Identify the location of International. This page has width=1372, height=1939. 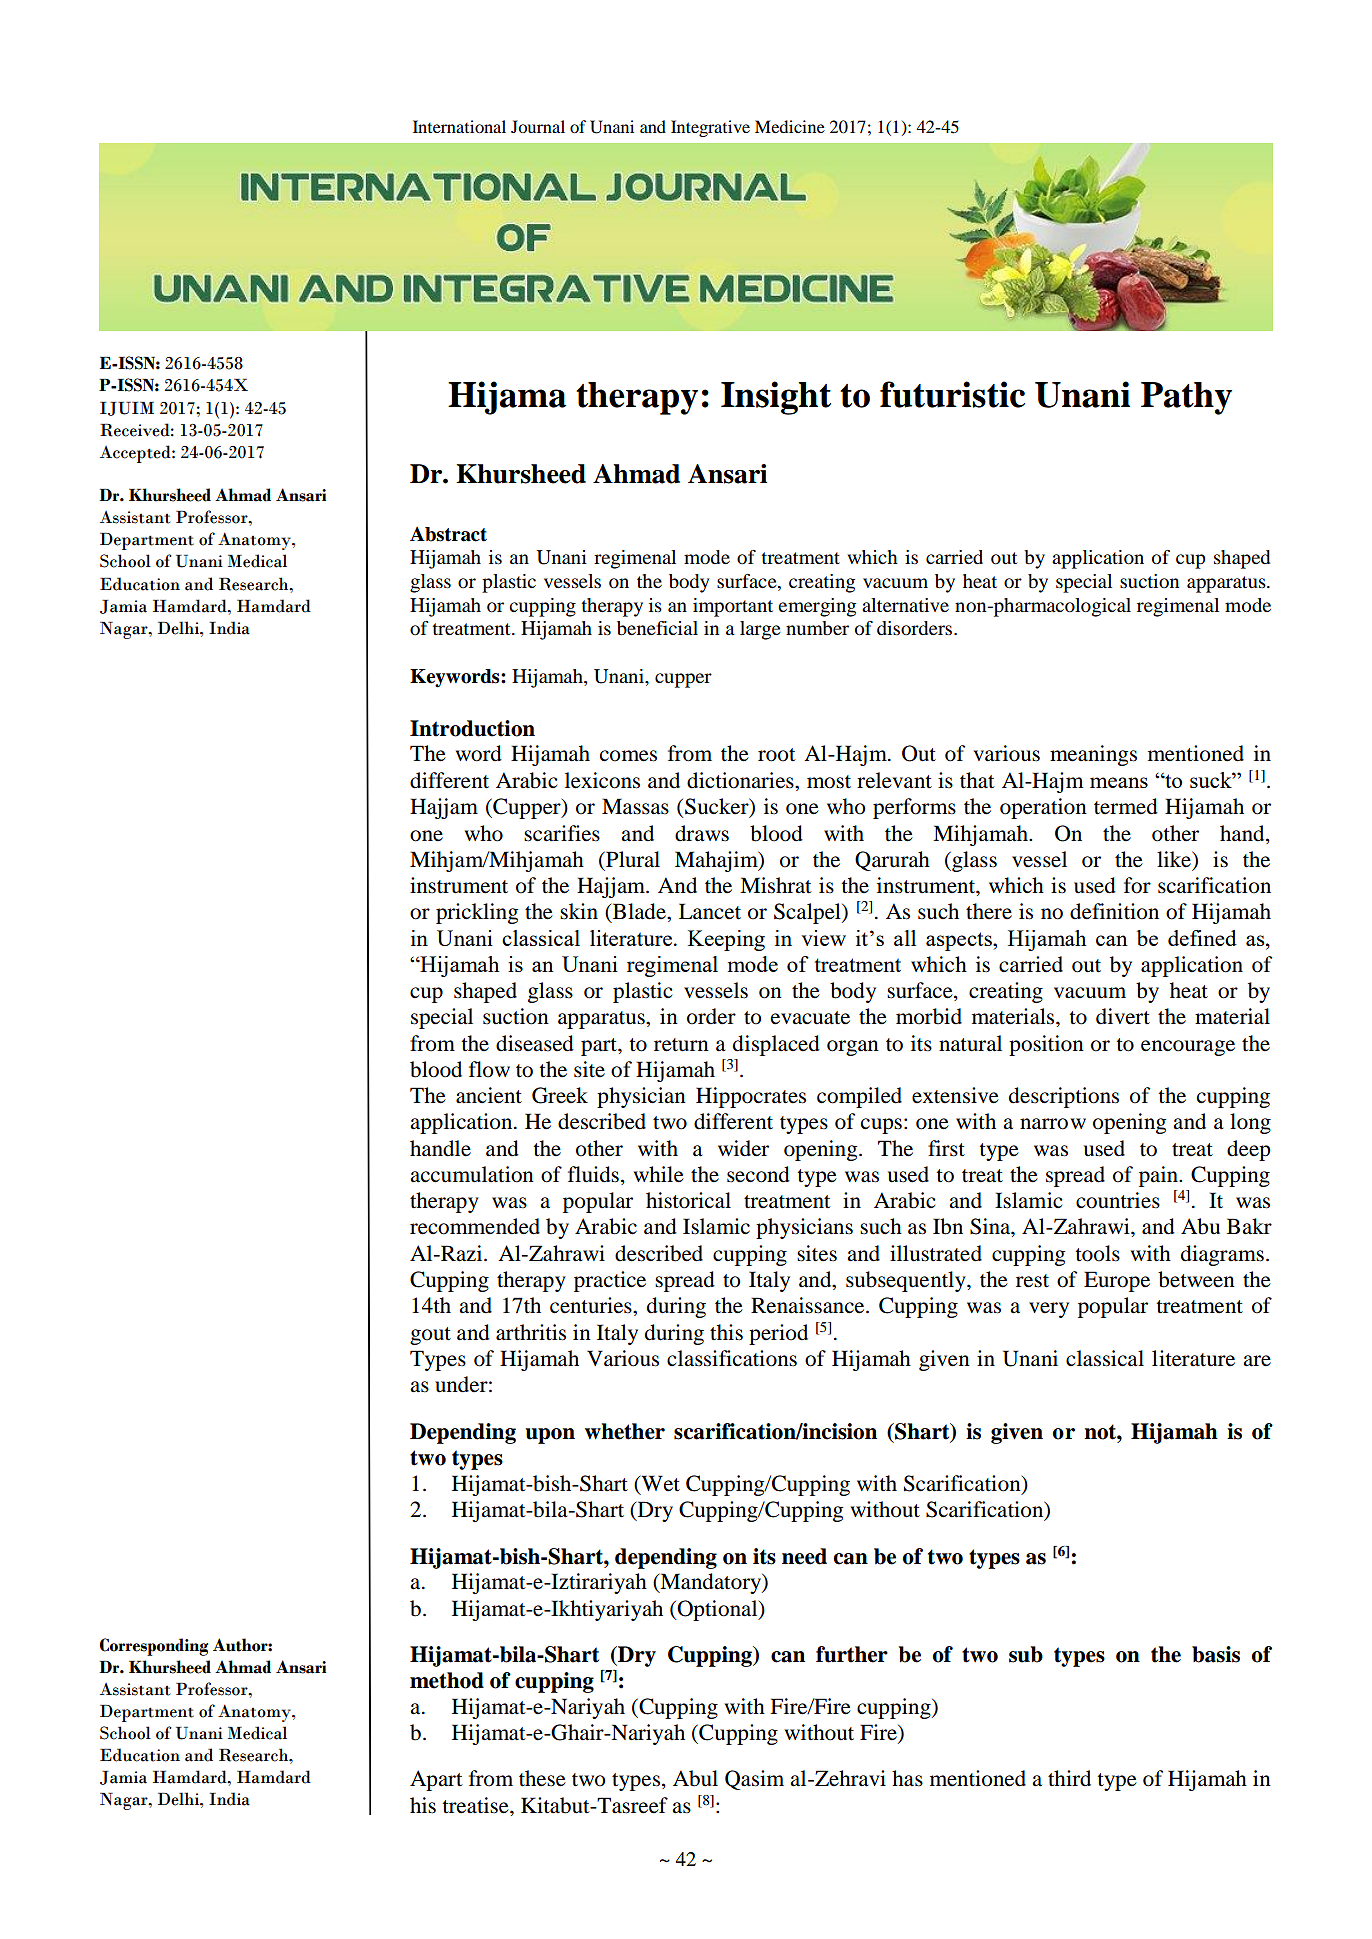
(459, 126).
